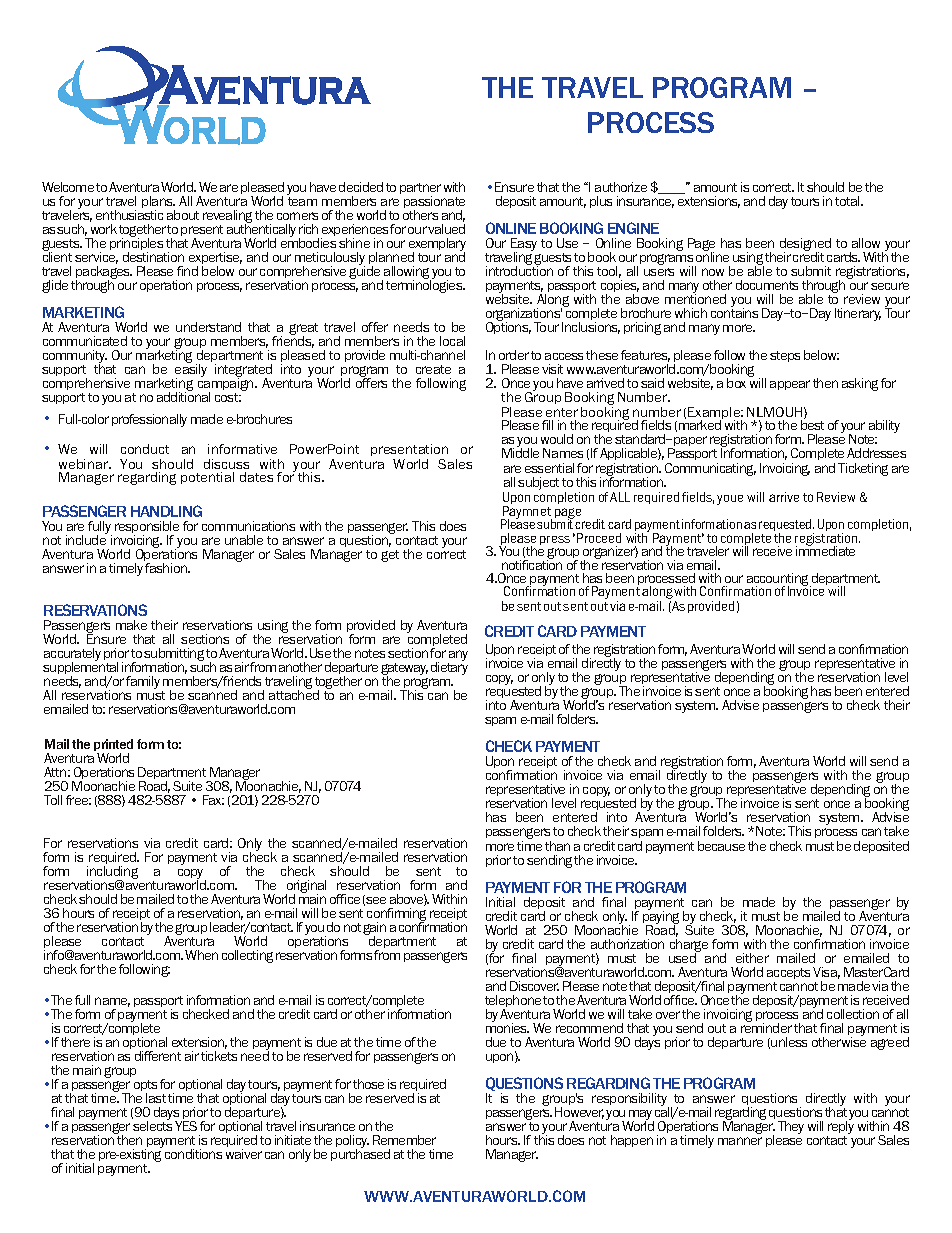 This screenshot has height=1233, width=952. What do you see at coordinates (404, 1140) in the screenshot?
I see `Remember` at bounding box center [404, 1140].
